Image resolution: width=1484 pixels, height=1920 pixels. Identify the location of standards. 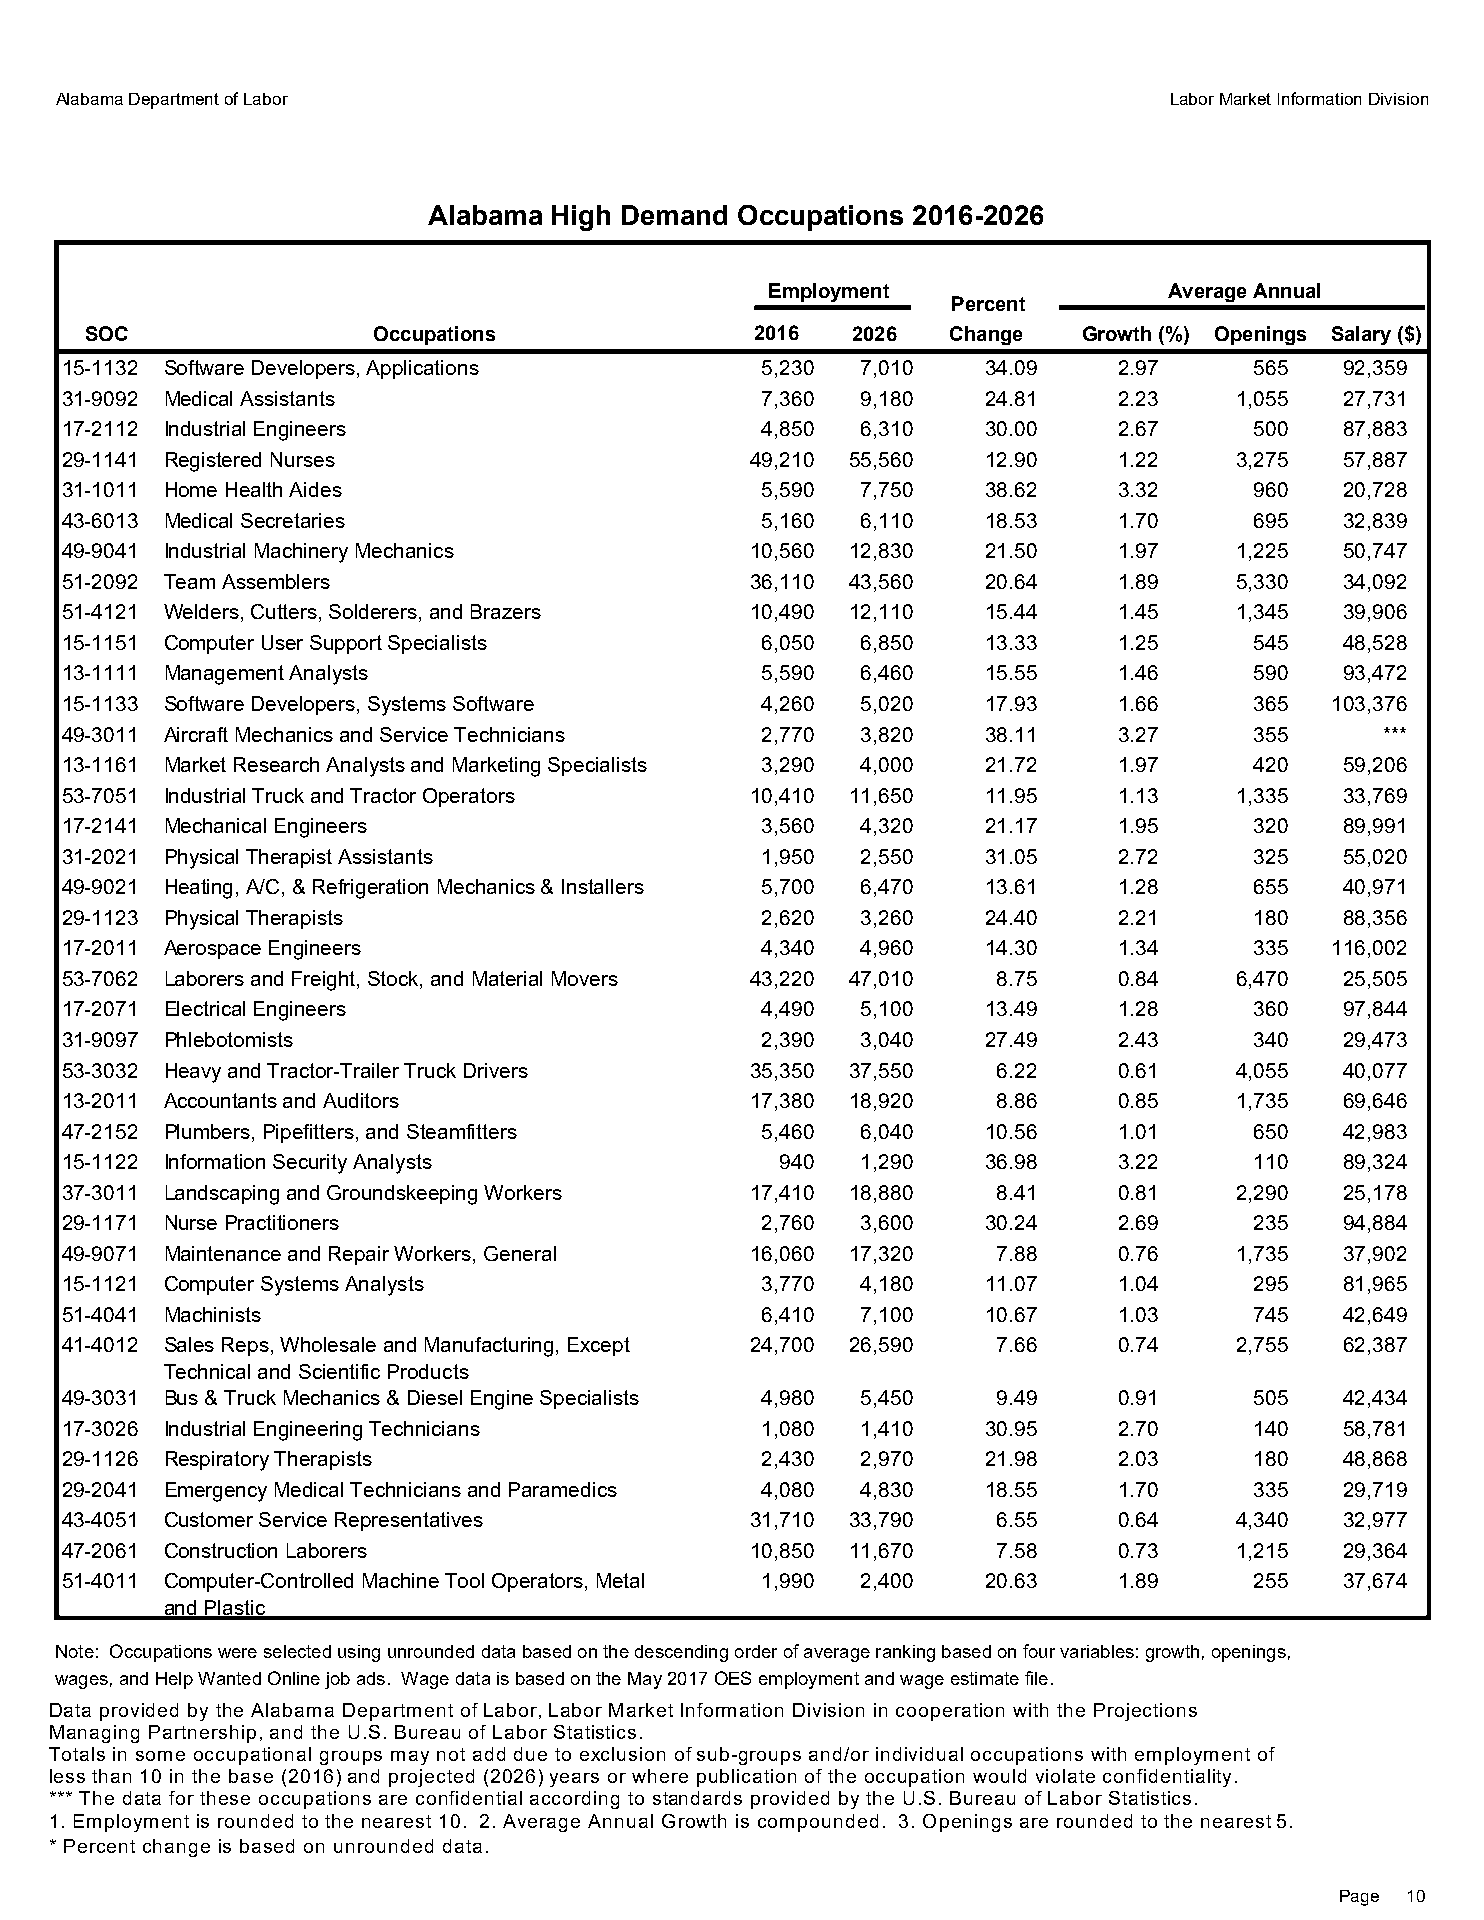
(697, 1798).
